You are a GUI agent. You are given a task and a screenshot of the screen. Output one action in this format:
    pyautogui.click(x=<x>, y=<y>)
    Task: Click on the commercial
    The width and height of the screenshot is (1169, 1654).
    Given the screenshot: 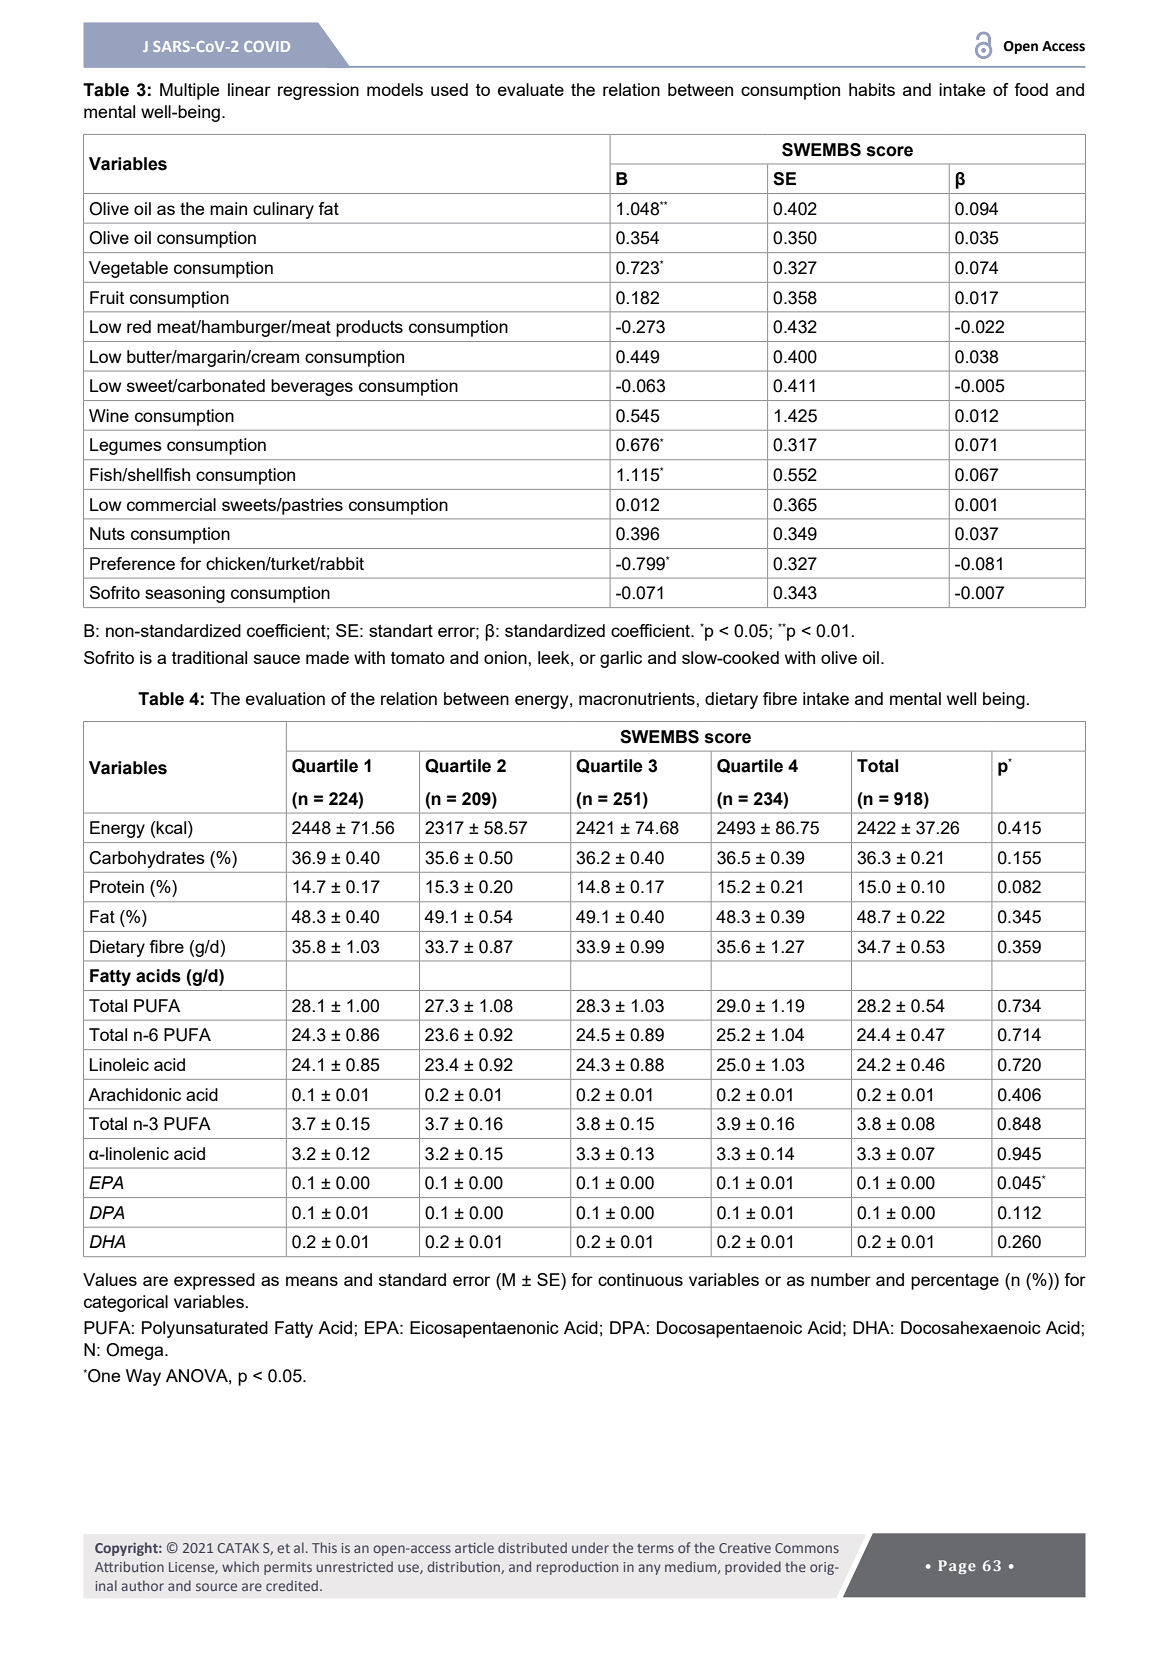 What is the action you would take?
    pyautogui.click(x=171, y=504)
